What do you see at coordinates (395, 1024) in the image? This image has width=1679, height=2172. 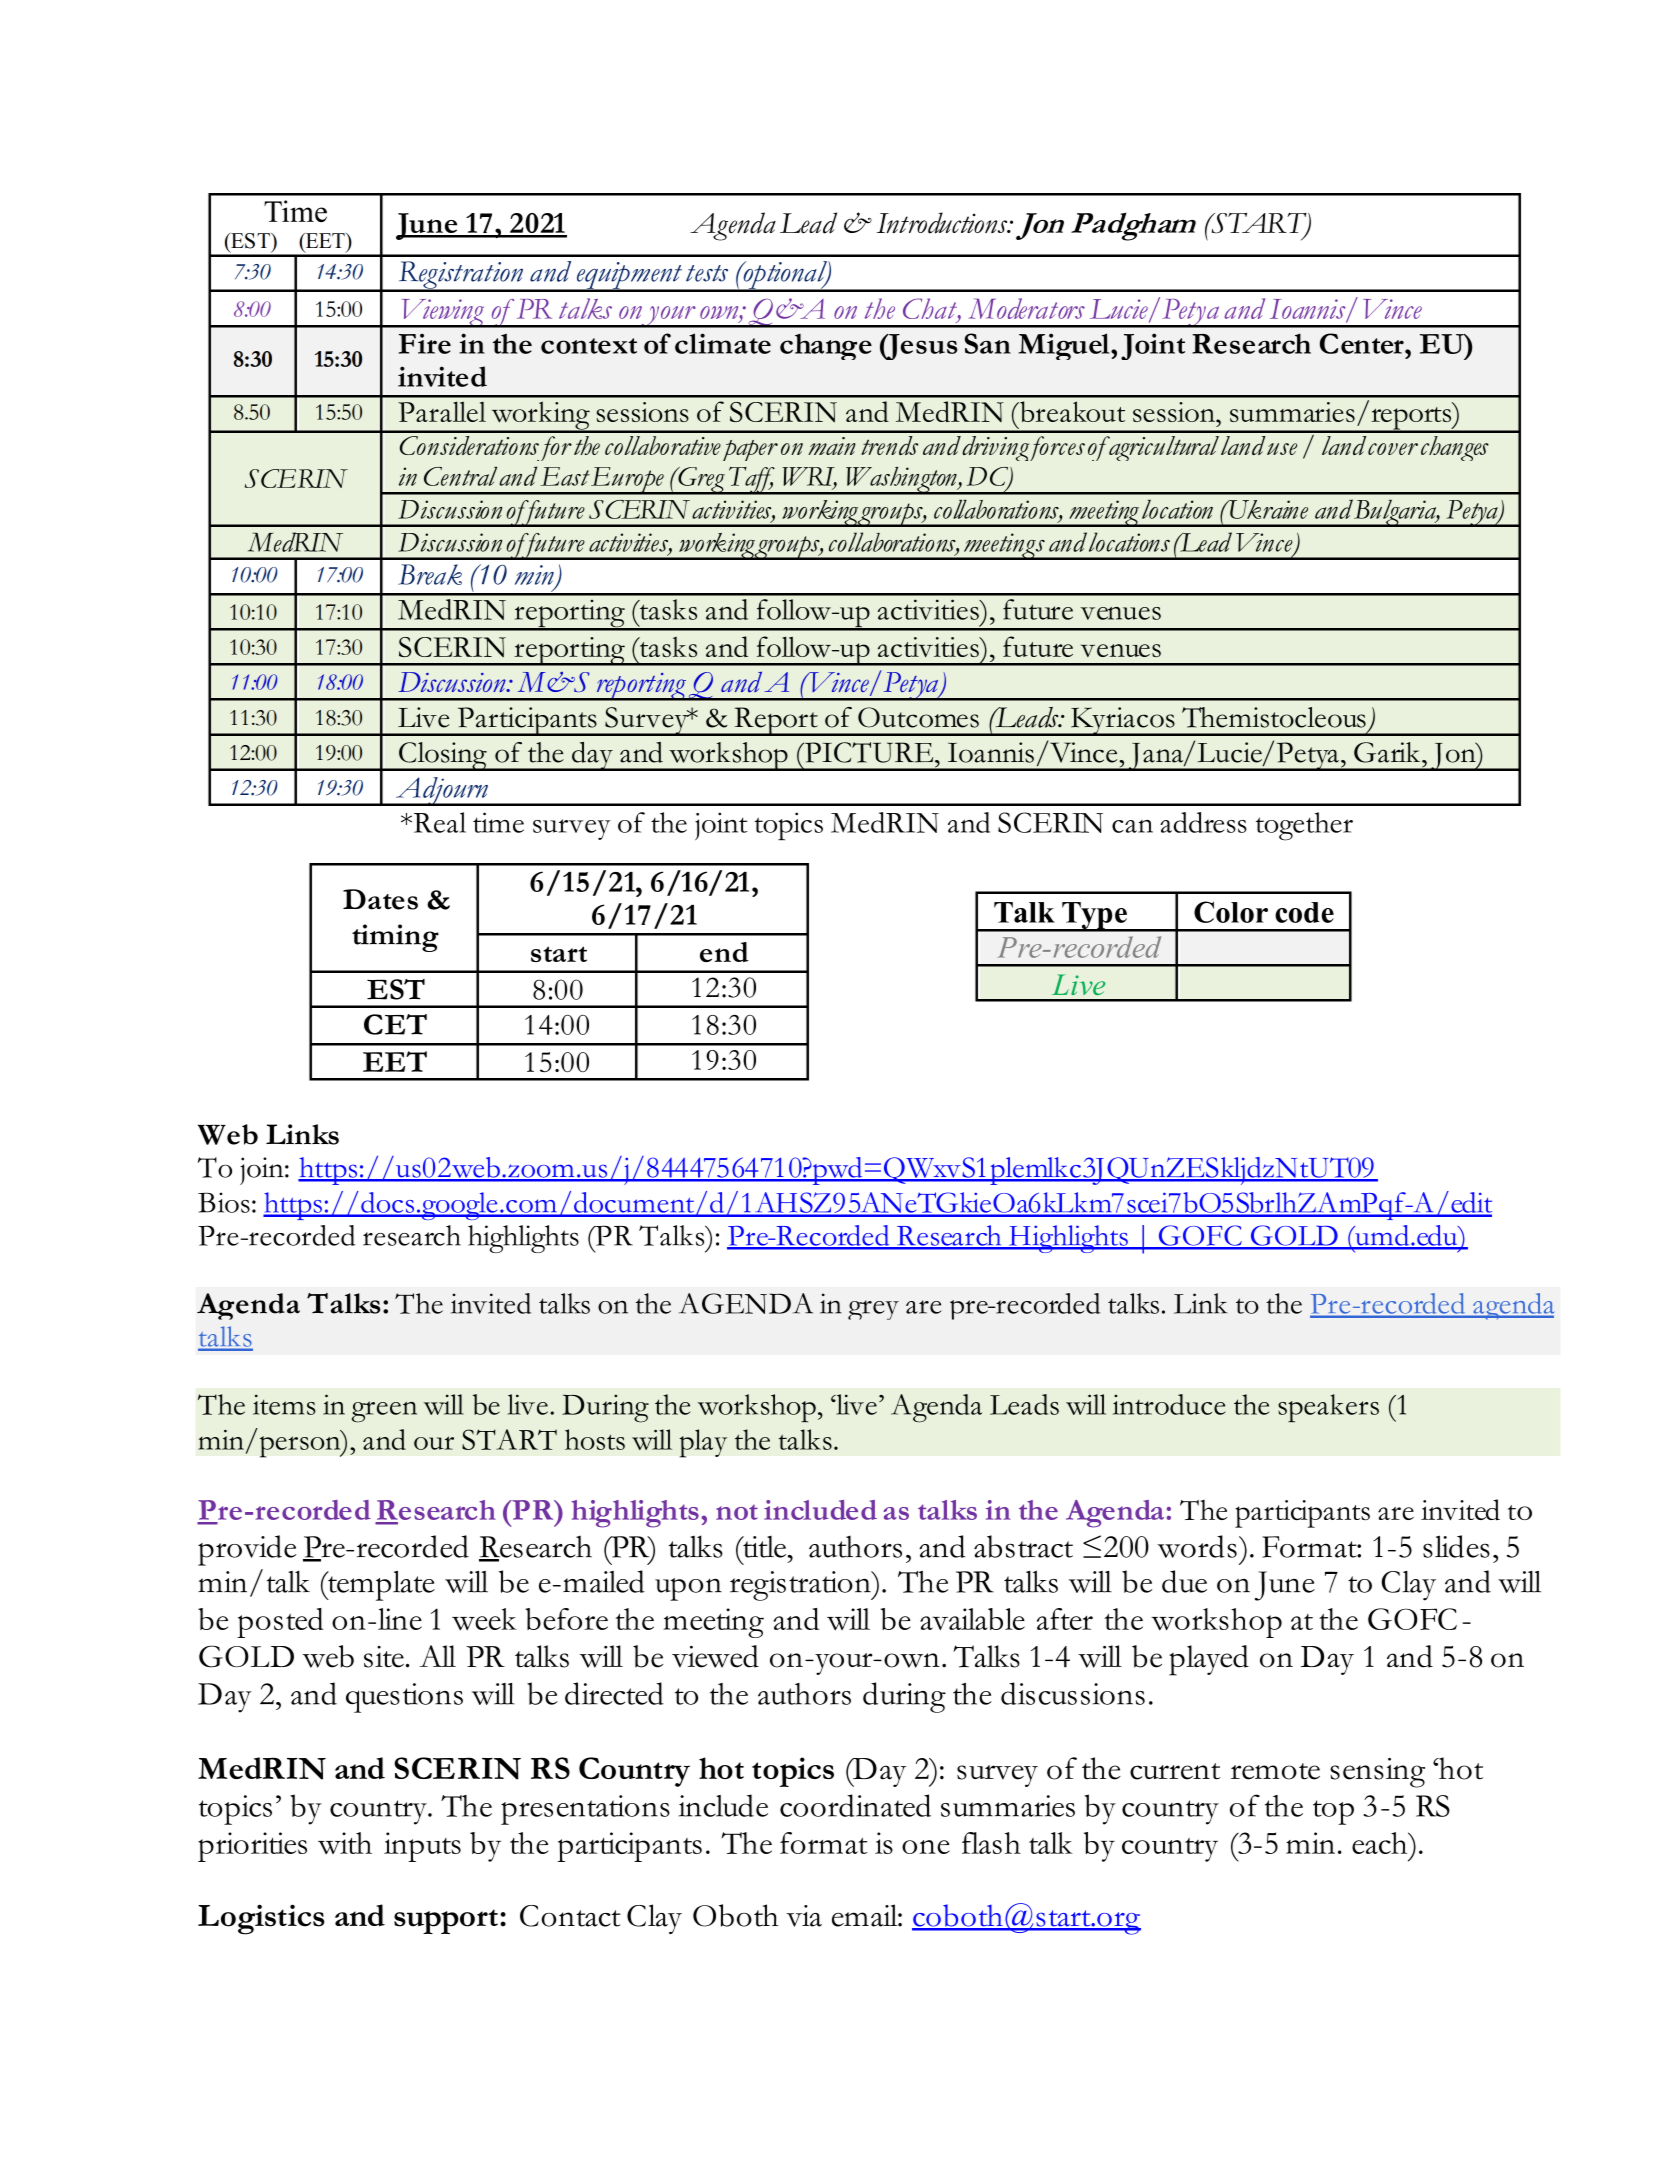 I see `CET` at bounding box center [395, 1024].
